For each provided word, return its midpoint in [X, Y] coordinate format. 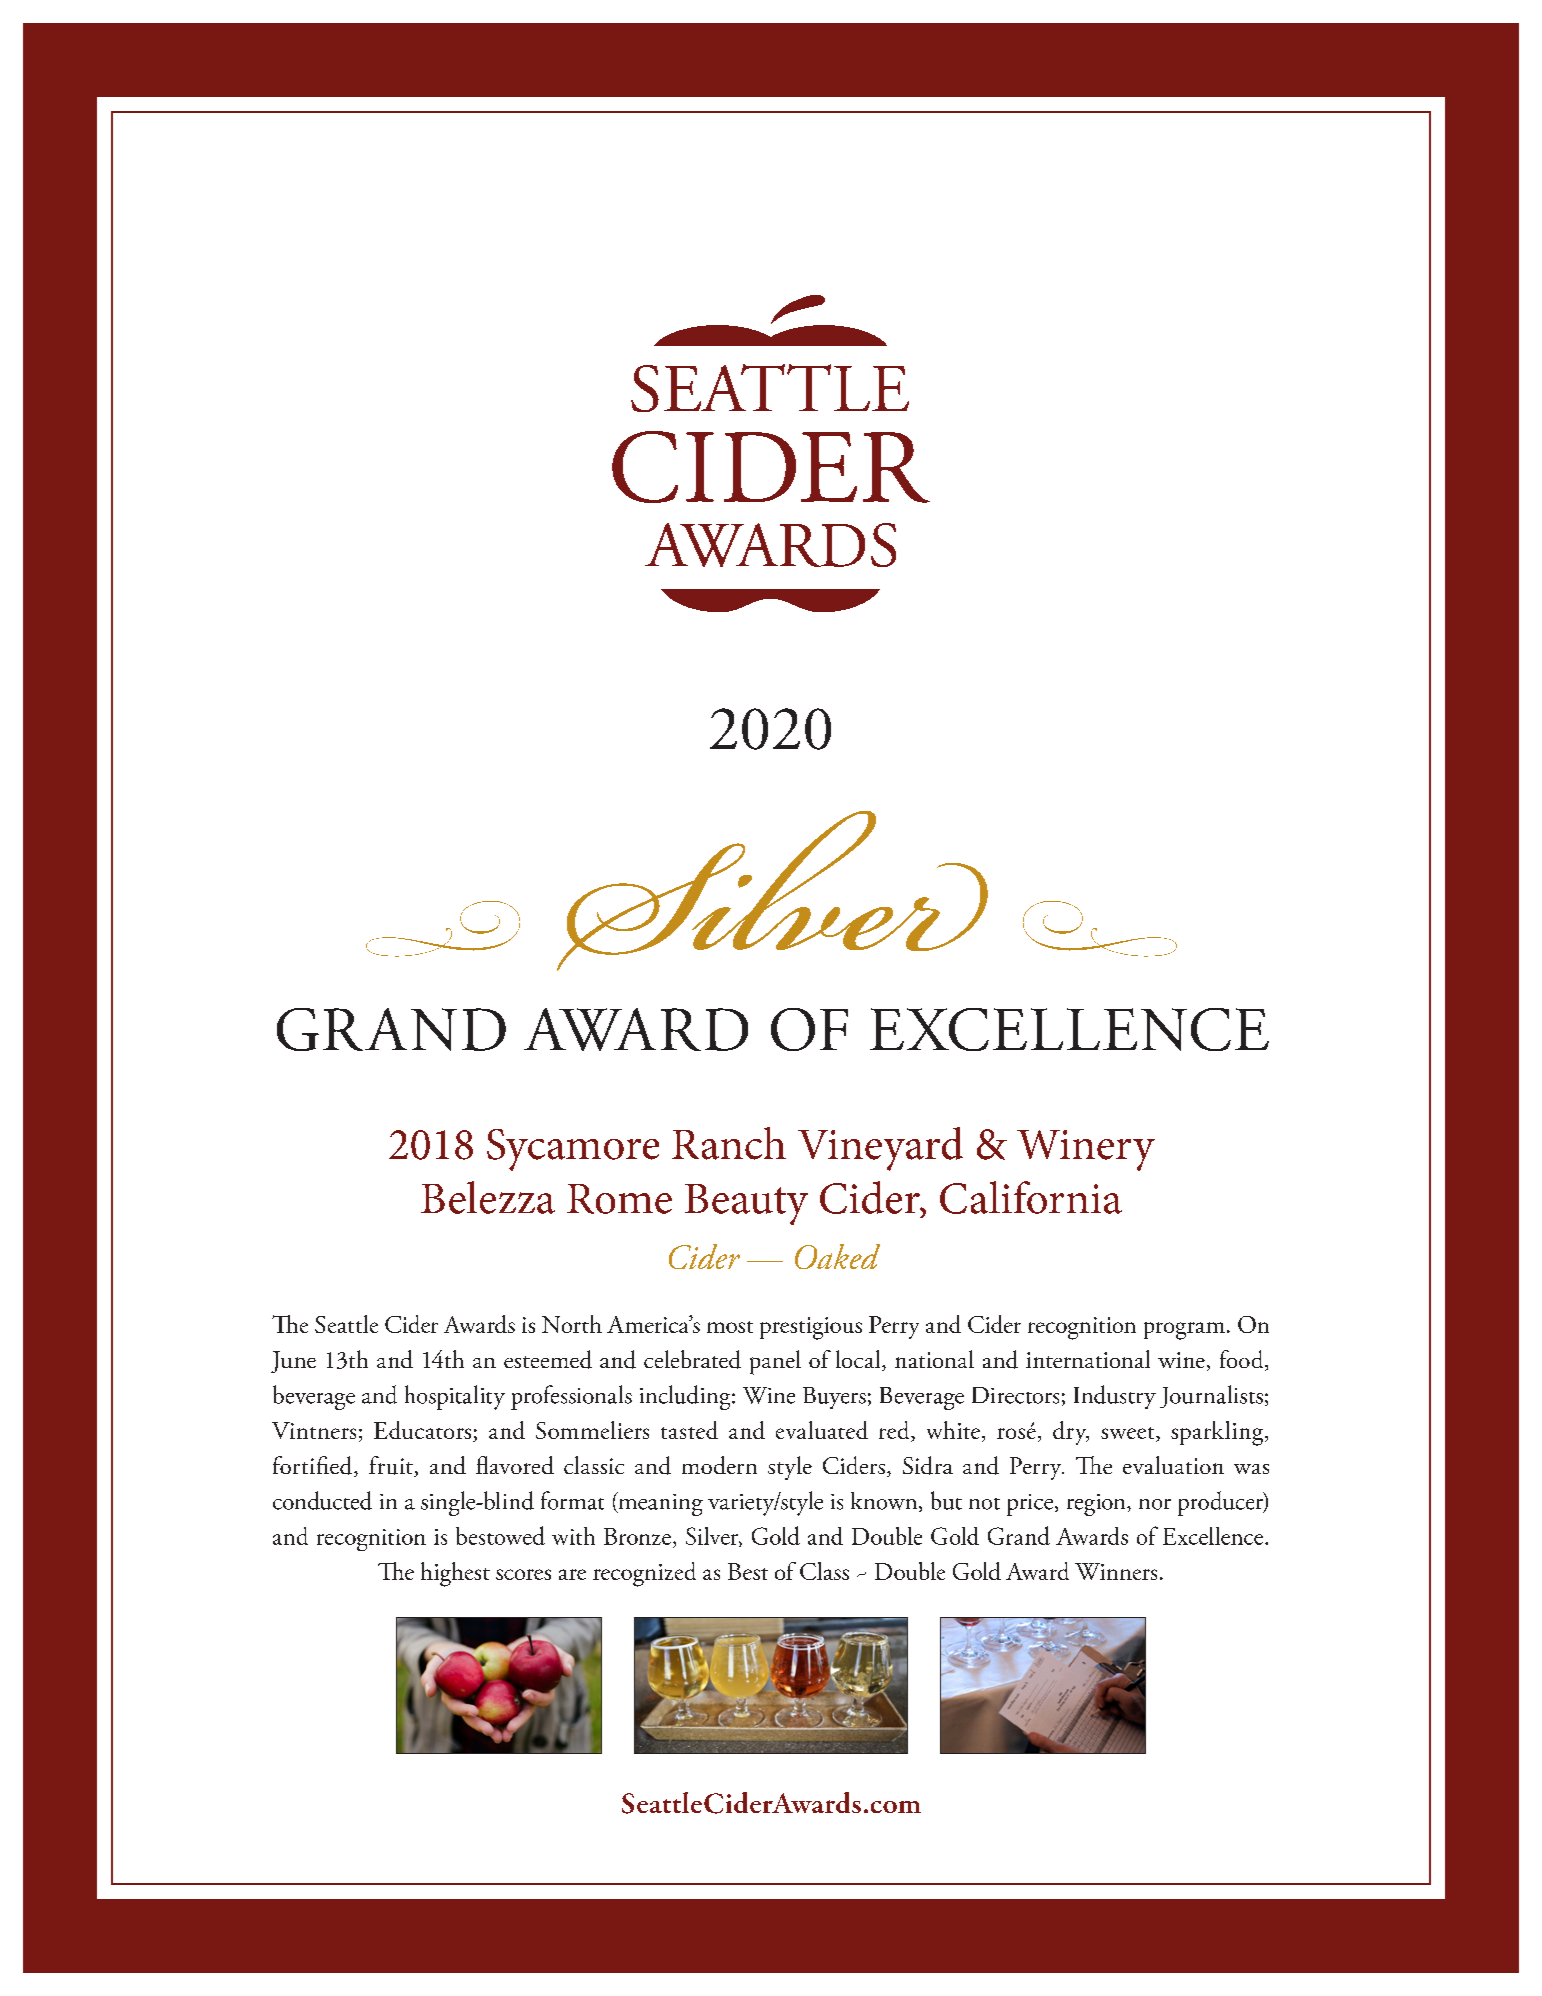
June [293, 1362]
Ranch [729, 1143]
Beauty [746, 1204]
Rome [619, 1199]
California [1031, 1197]
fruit [392, 1466]
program [1184, 1331]
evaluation [1173, 1465]
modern [719, 1465]
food [1243, 1360]
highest [455, 1574]
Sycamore [573, 1150]
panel [775, 1362]
